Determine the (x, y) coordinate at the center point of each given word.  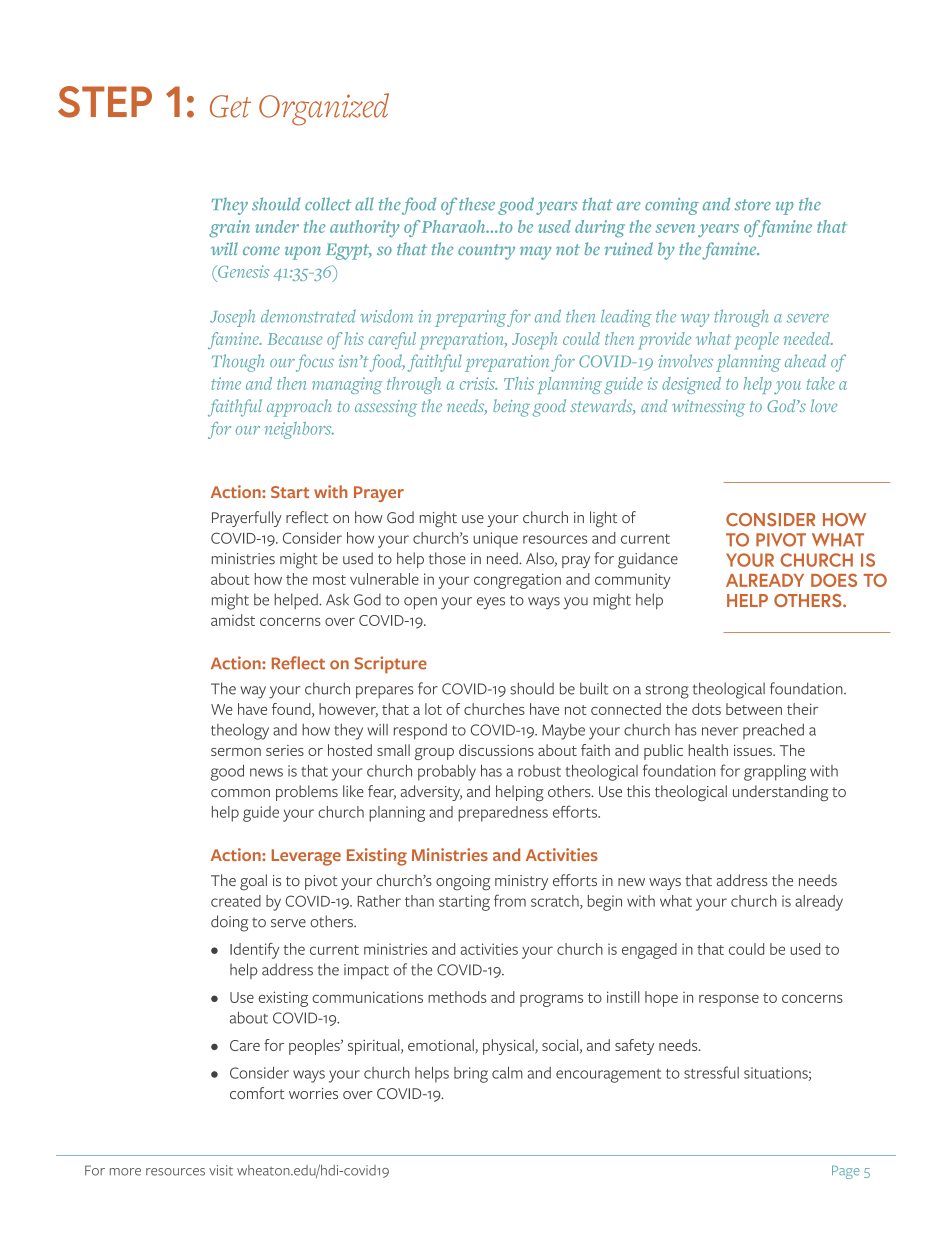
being (511, 408)
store (753, 205)
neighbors (299, 430)
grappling (775, 773)
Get (230, 106)
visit (221, 1170)
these (477, 204)
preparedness (503, 814)
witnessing (708, 408)
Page (846, 1172)
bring (471, 1075)
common (240, 793)
